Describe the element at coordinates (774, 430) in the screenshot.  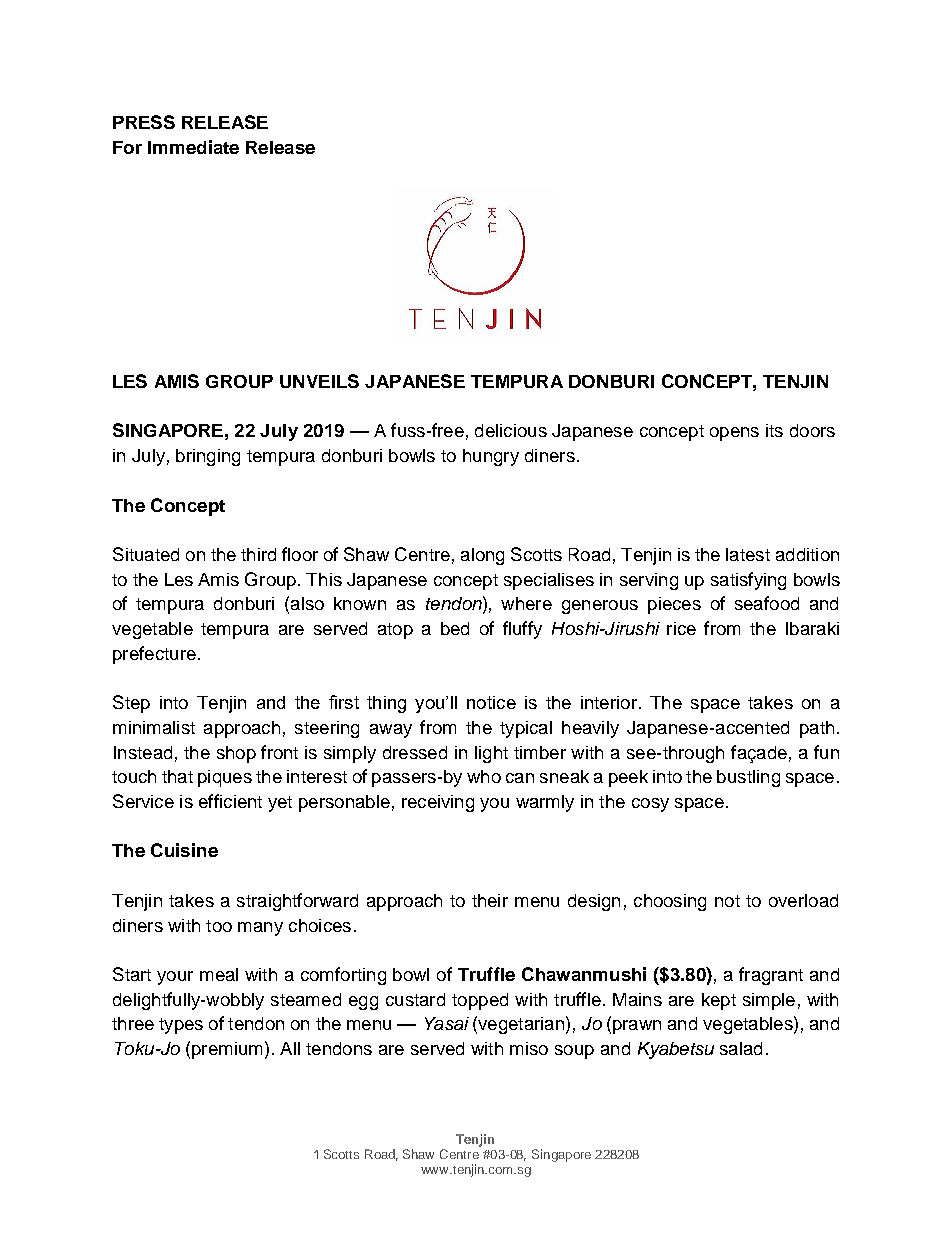
I see `its` at that location.
